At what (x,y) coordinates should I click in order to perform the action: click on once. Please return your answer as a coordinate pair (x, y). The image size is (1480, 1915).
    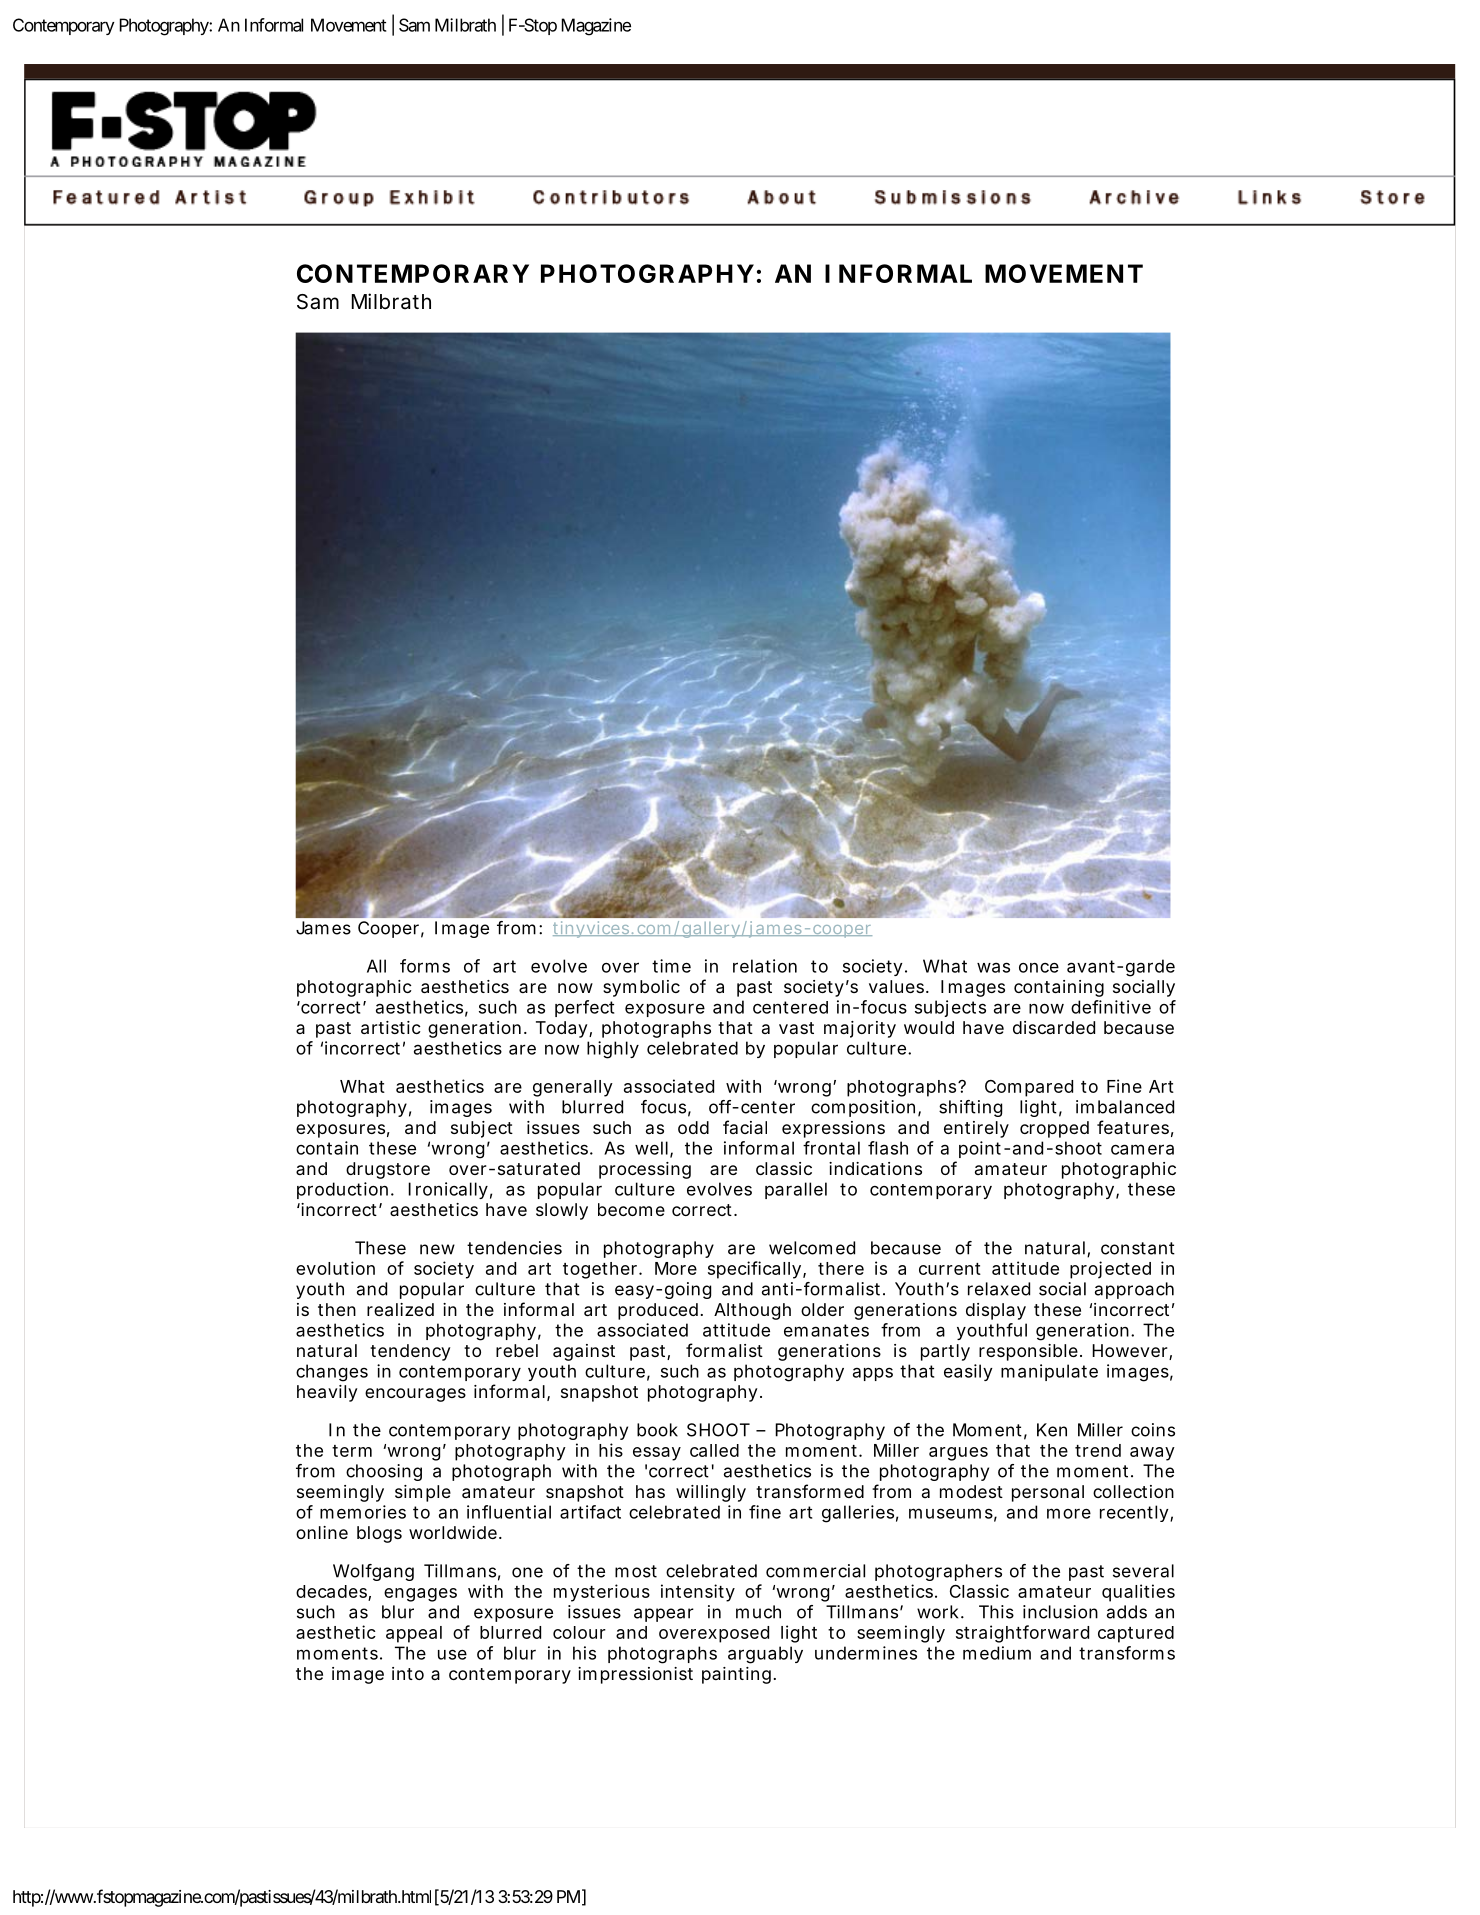
    Looking at the image, I should click on (1039, 968).
